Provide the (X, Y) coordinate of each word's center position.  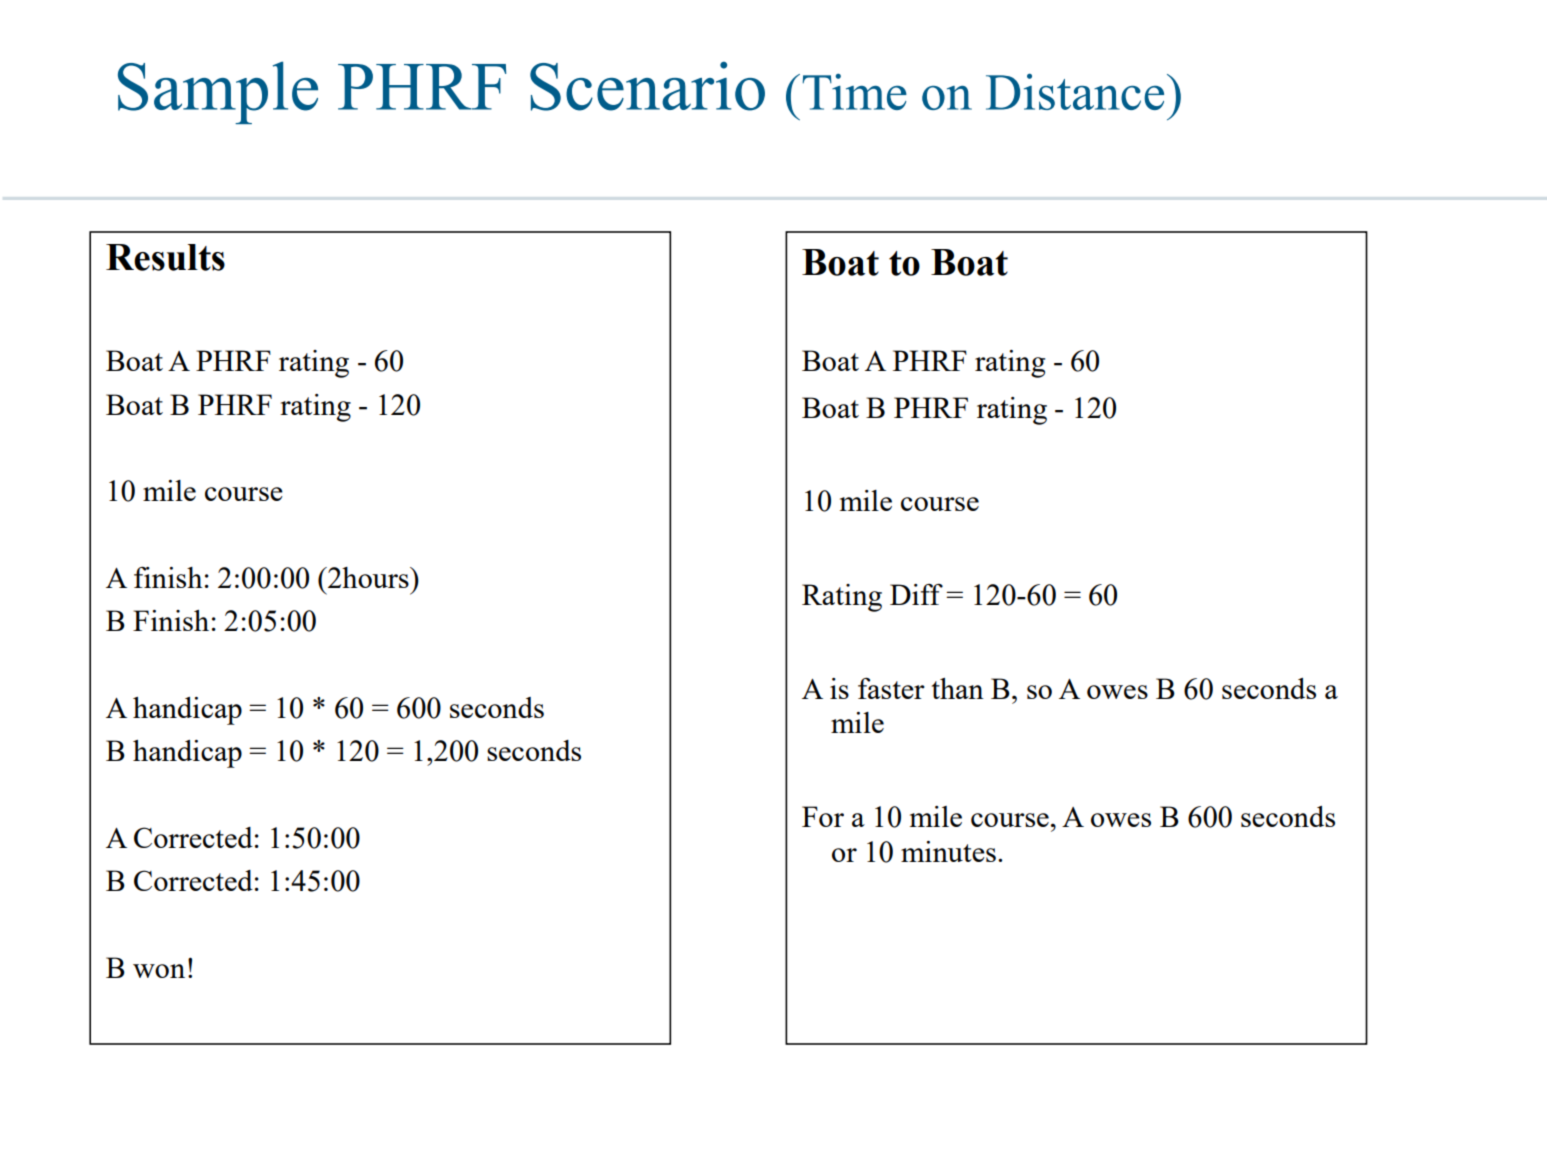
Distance (1075, 91)
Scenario (647, 86)
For (823, 816)
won (159, 971)
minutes (948, 851)
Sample (218, 92)
